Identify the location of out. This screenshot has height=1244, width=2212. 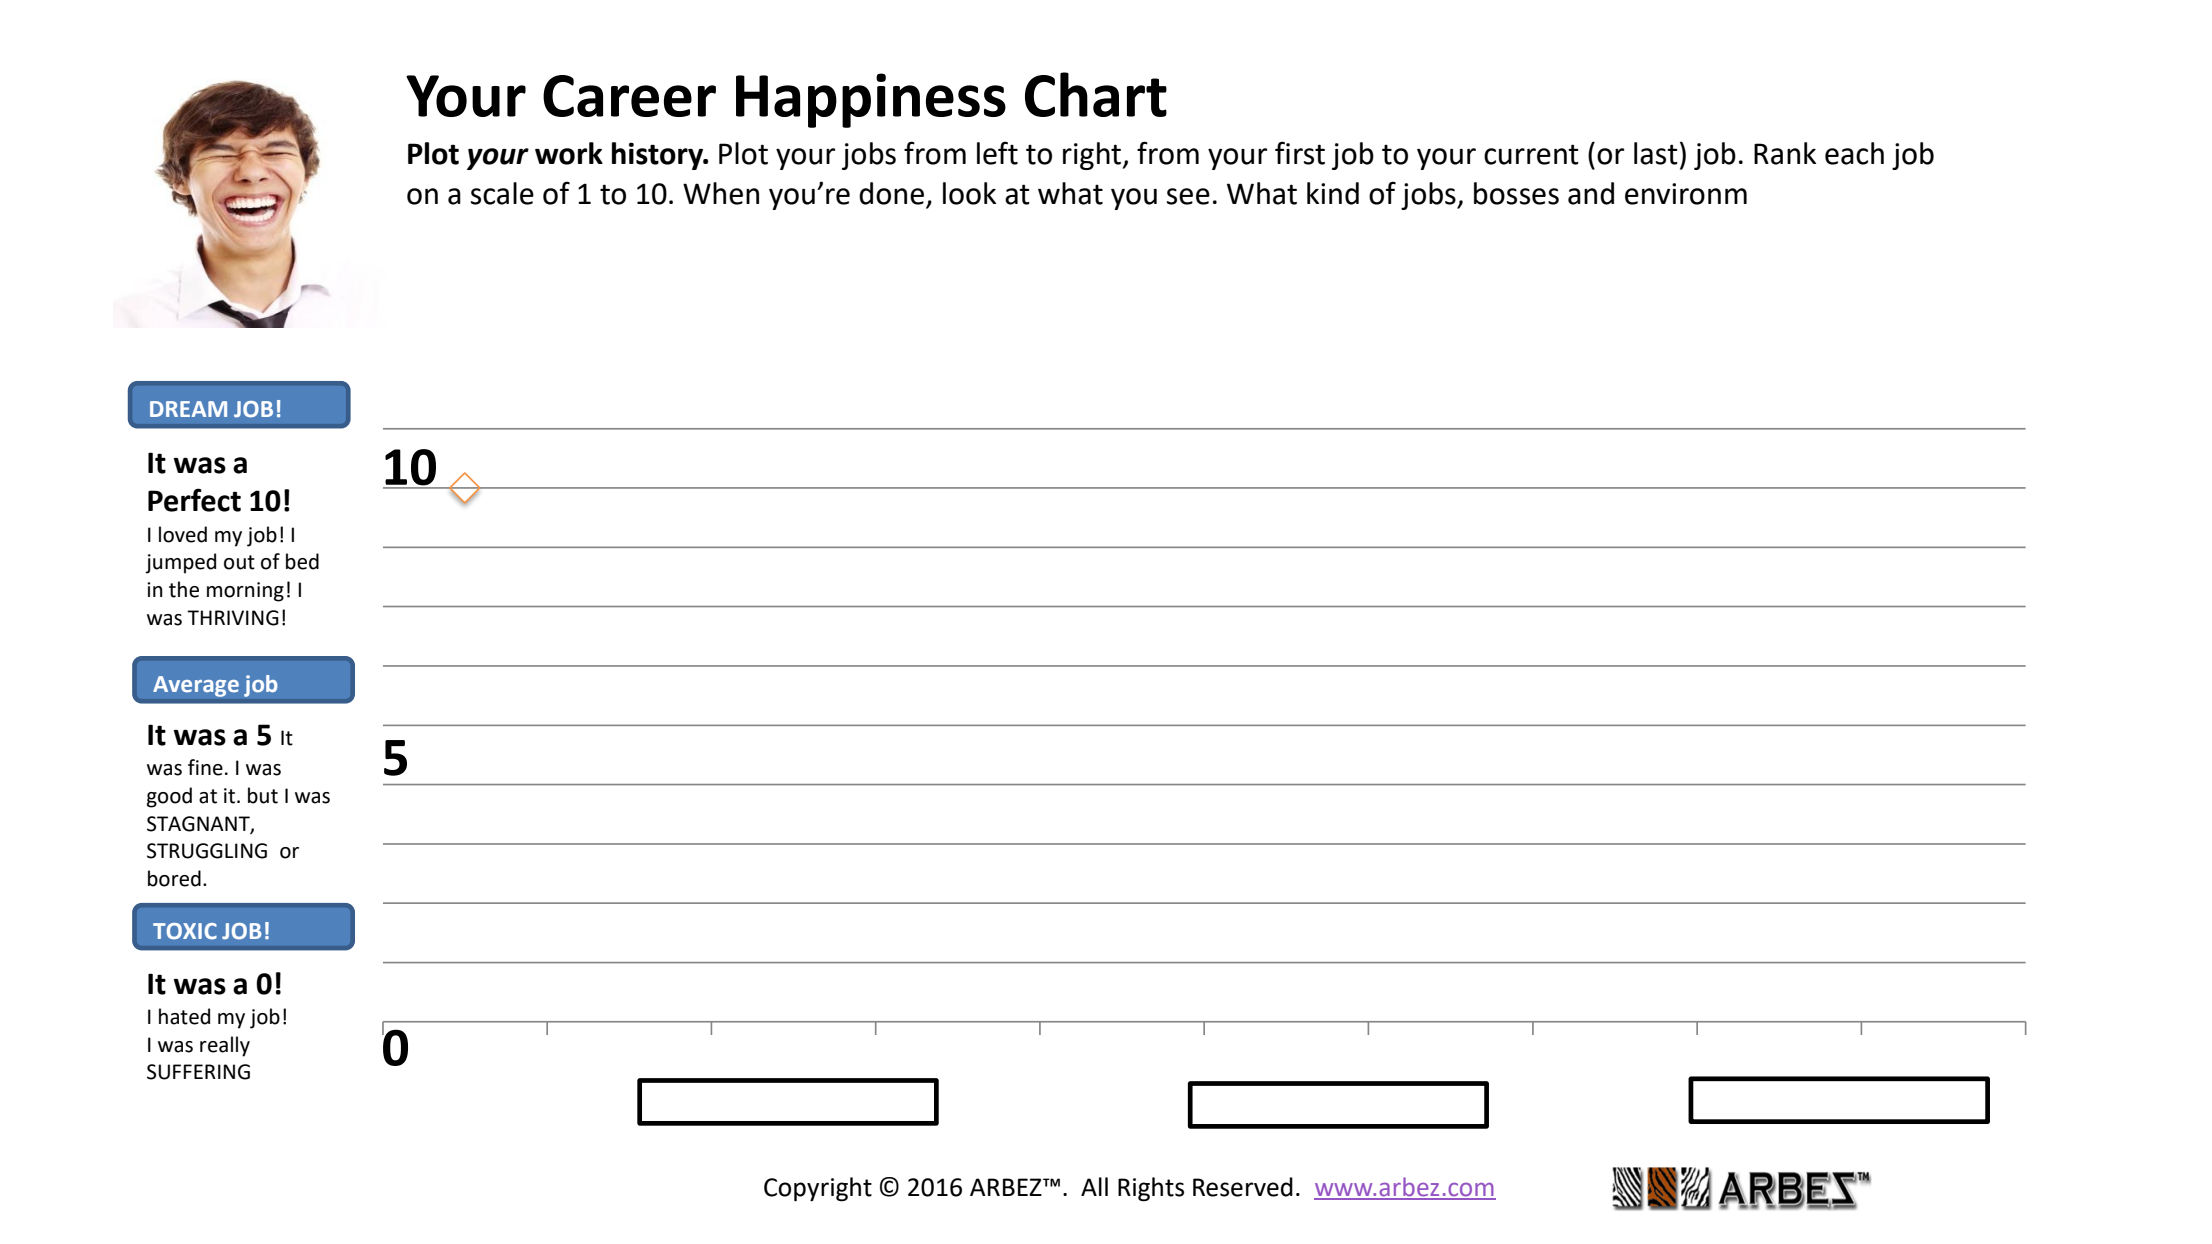
(239, 562).
